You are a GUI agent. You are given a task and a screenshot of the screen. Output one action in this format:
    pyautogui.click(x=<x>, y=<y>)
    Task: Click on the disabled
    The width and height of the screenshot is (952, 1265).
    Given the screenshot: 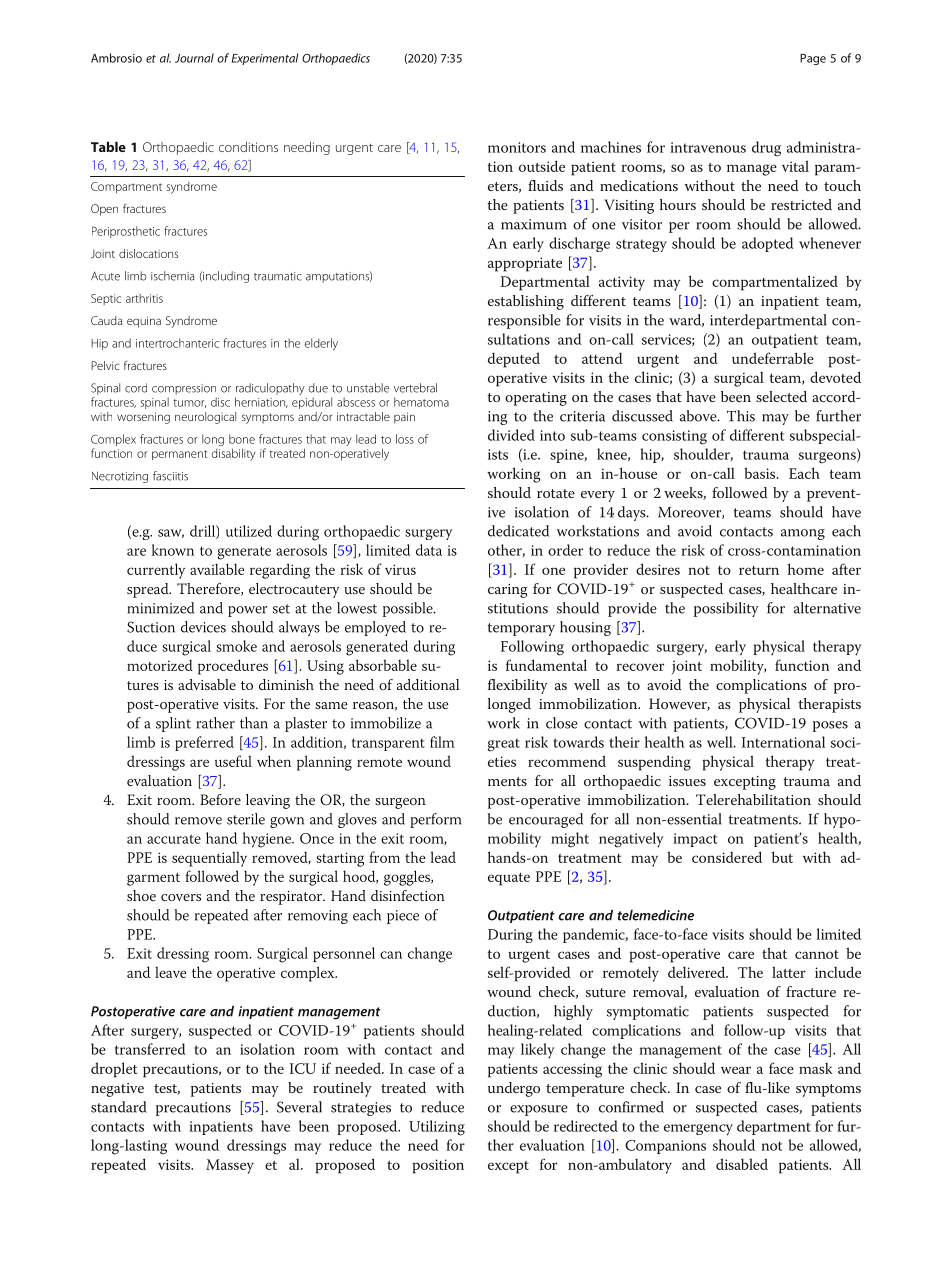 What is the action you would take?
    pyautogui.click(x=742, y=1164)
